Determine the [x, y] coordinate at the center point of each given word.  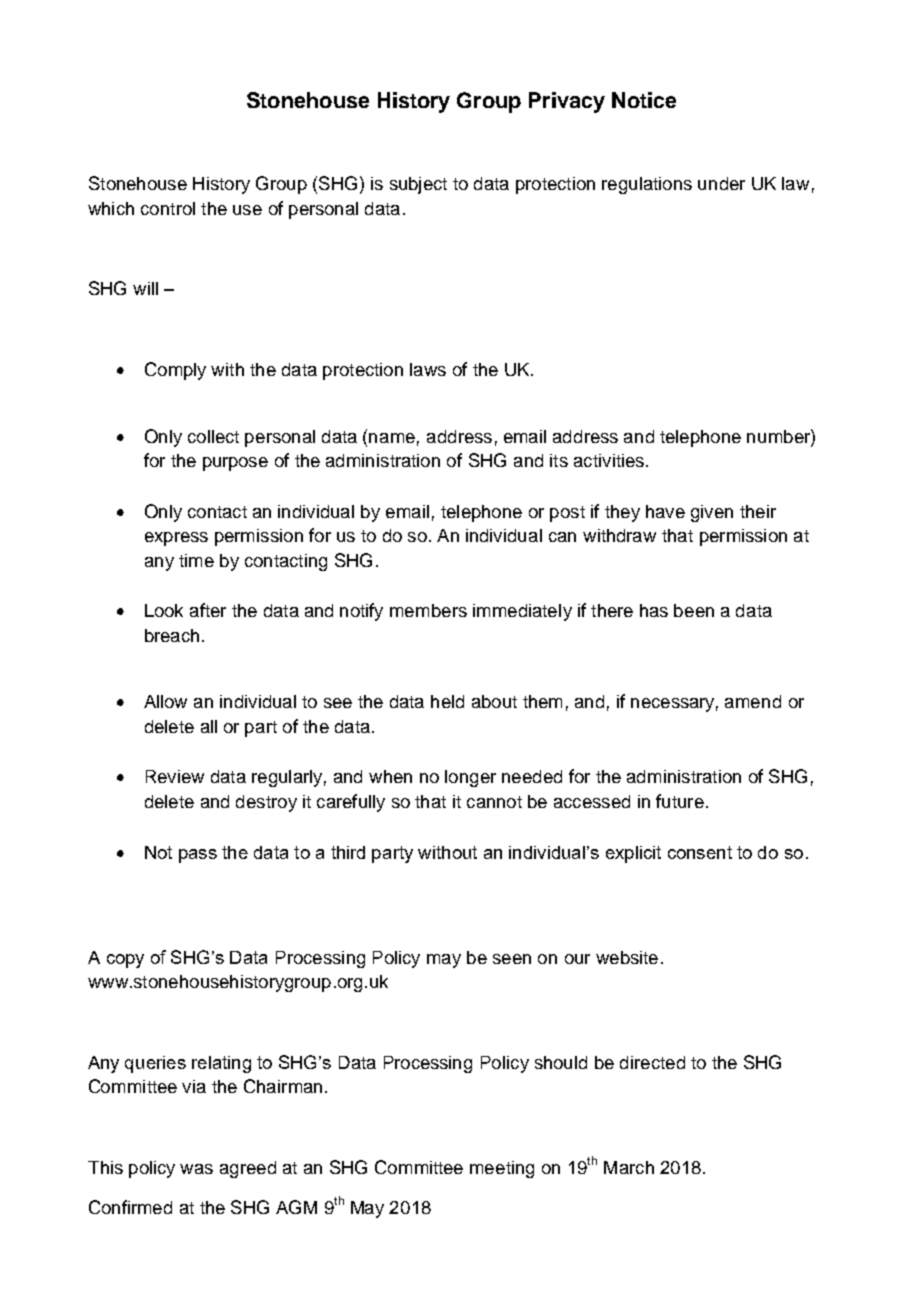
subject [418, 185]
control [168, 208]
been [694, 610]
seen [512, 959]
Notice [644, 100]
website [627, 957]
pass [198, 856]
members [428, 610]
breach [172, 635]
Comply [175, 371]
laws [428, 369]
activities [609, 460]
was [196, 1169]
